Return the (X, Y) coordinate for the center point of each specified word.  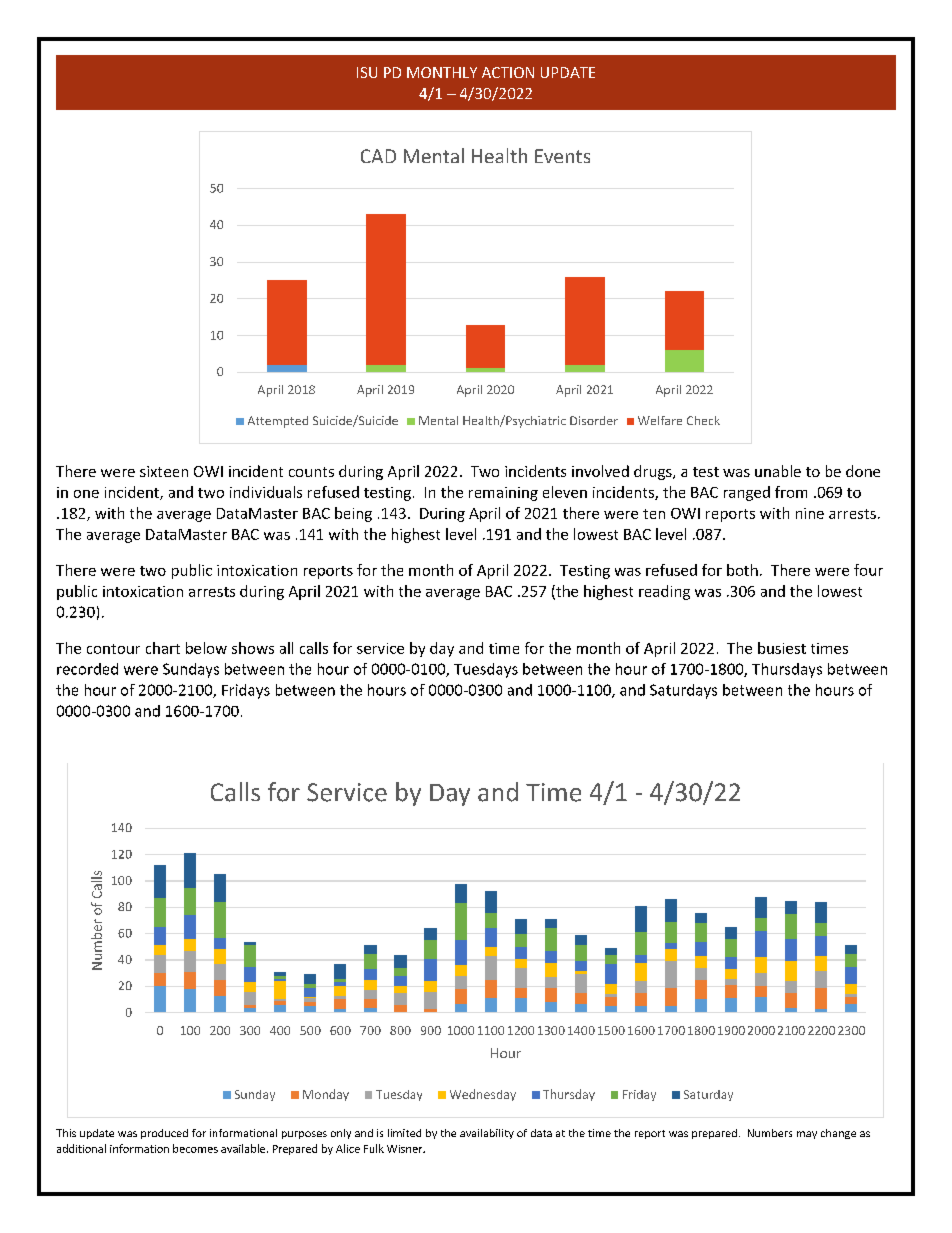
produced (164, 1134)
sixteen (164, 471)
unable (778, 471)
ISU (367, 72)
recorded (87, 669)
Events (562, 156)
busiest (782, 648)
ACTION (508, 72)
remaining (503, 494)
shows (253, 648)
